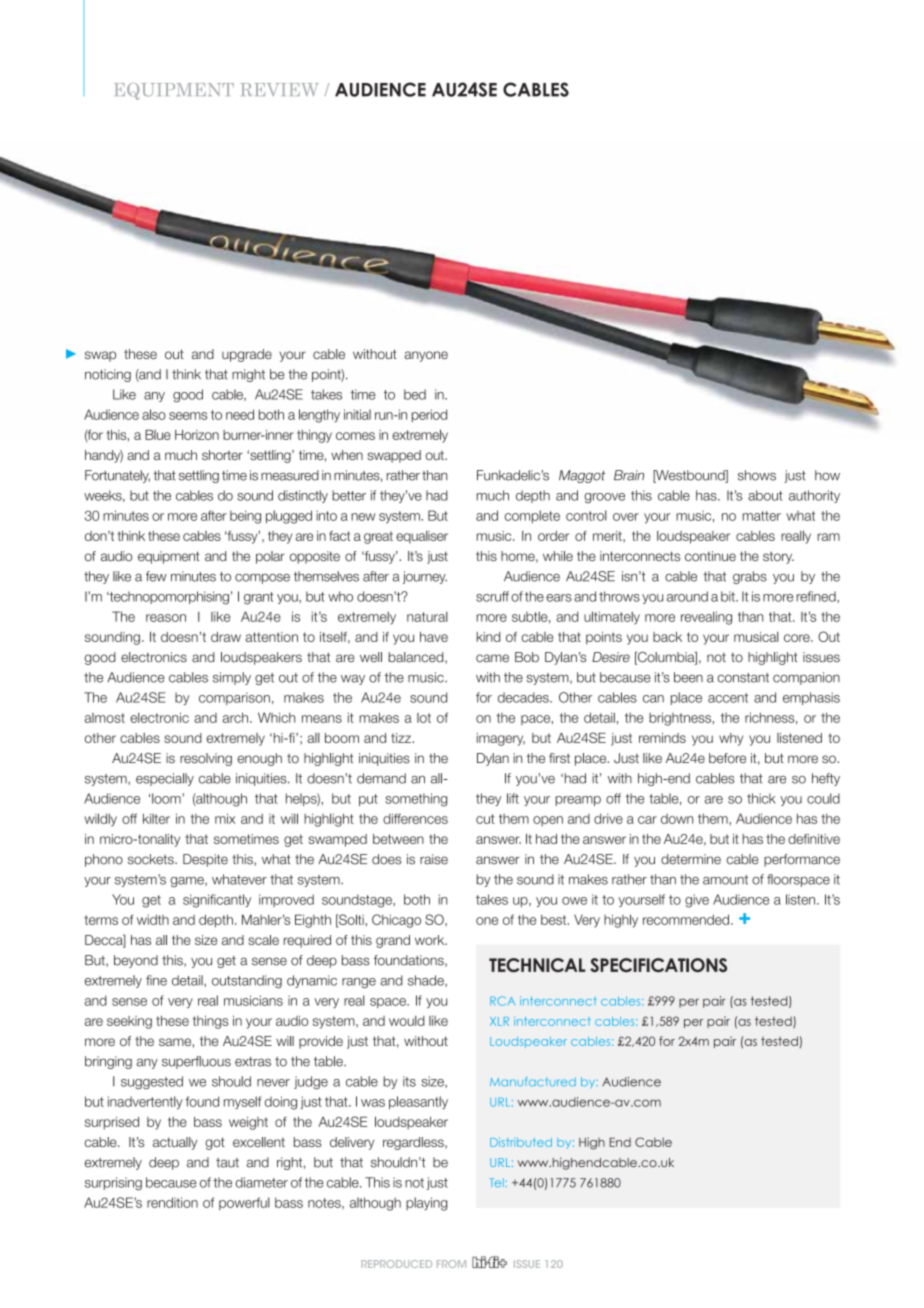 The height and width of the document is (1308, 924). I want to click on raise, so click(434, 859).
